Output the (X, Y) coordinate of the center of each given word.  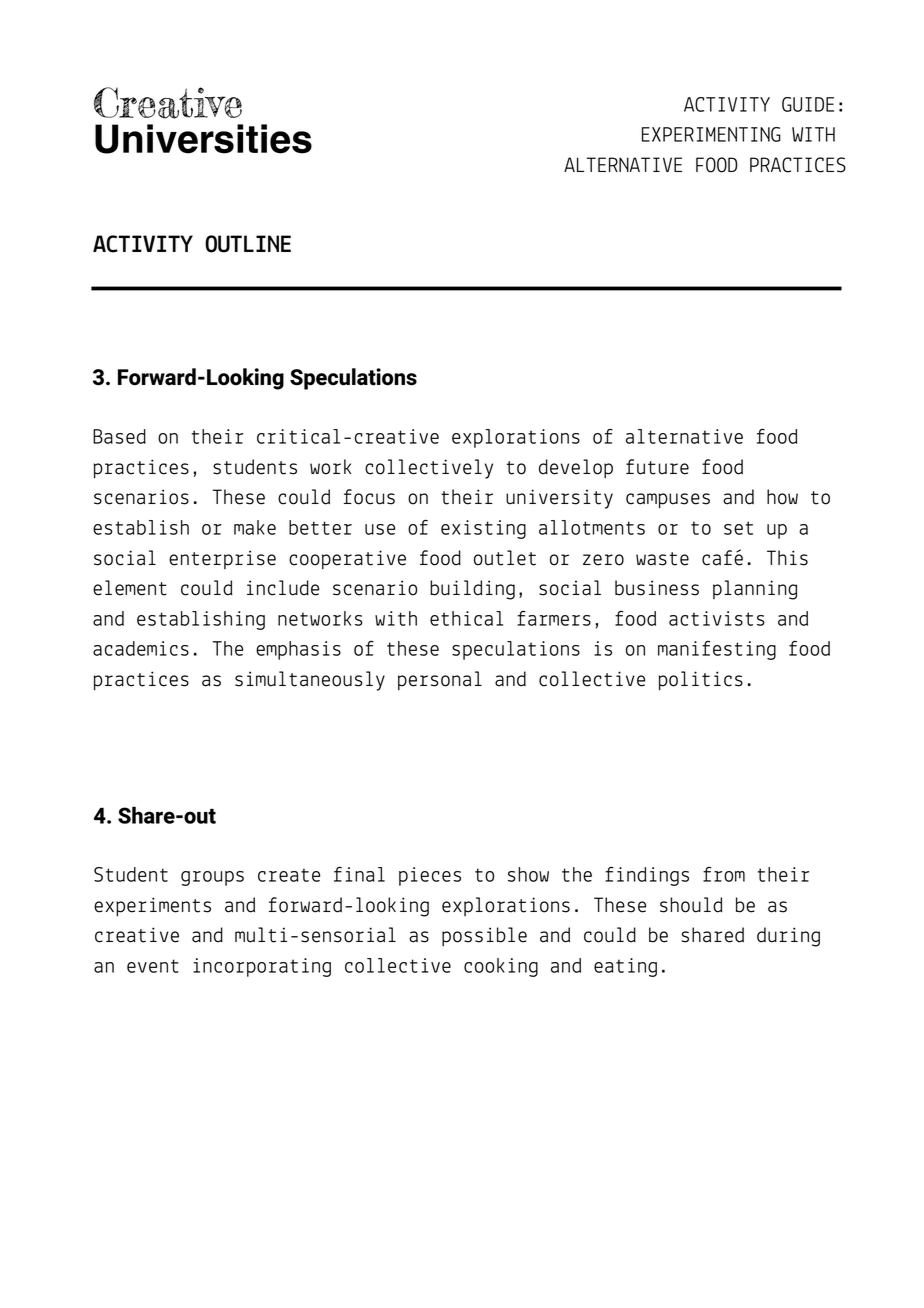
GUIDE (808, 104)
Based (119, 436)
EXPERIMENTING (711, 134)
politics (700, 681)
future (657, 467)
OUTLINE (248, 244)
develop (576, 468)
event (153, 966)
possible (484, 936)
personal (440, 680)
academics (141, 648)
